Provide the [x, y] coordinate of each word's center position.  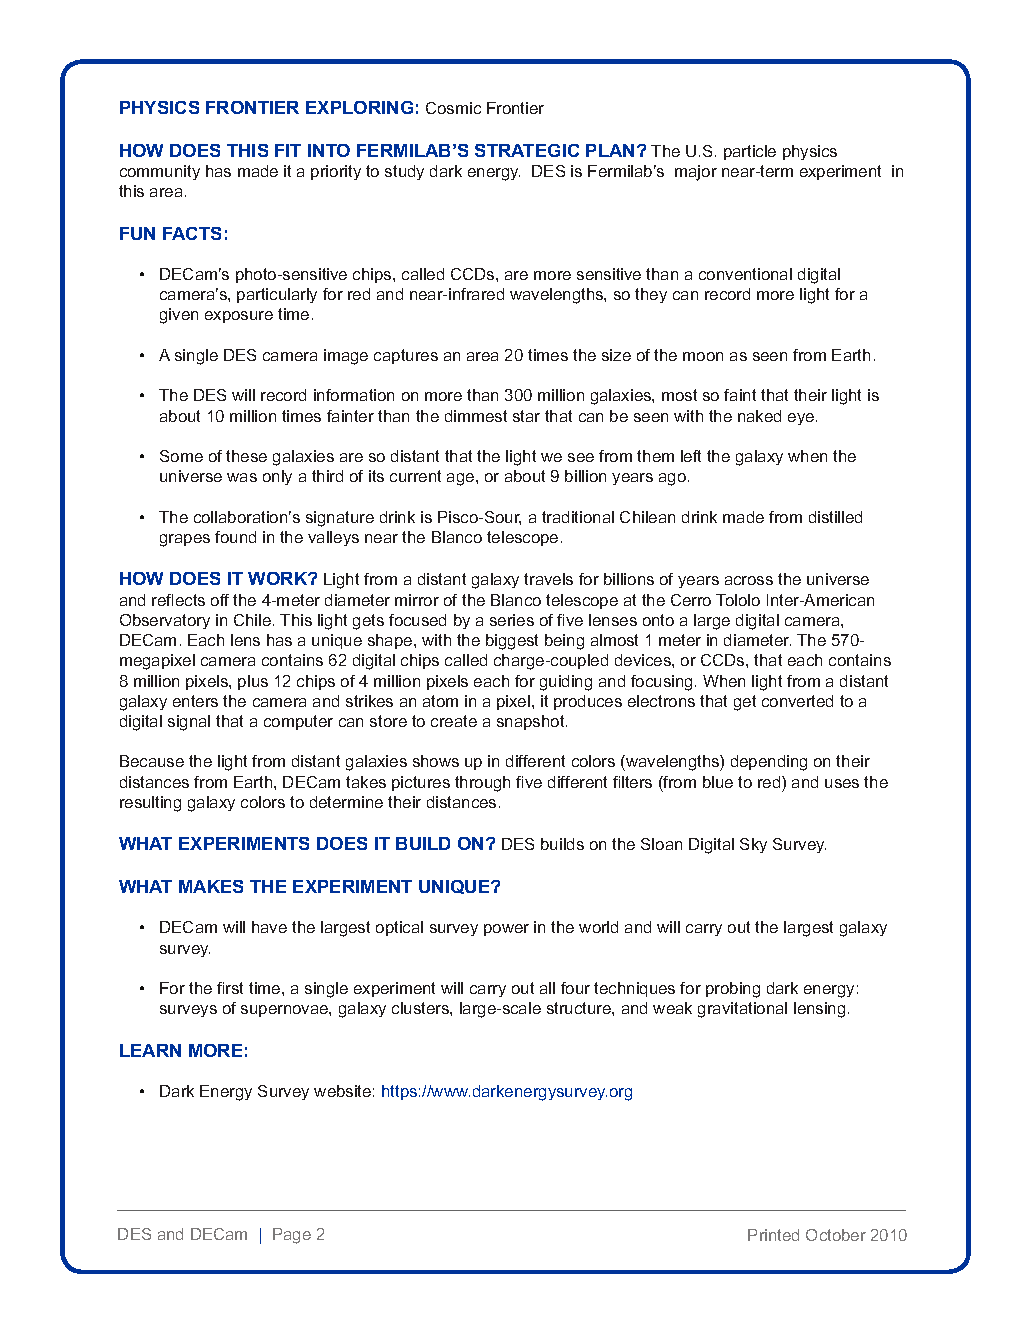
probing [733, 990]
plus [253, 682]
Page [292, 1236]
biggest [512, 642]
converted [797, 701]
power [506, 930]
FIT [288, 150]
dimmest [476, 416]
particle [750, 152]
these [246, 456]
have [269, 927]
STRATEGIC [527, 150]
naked [759, 416]
